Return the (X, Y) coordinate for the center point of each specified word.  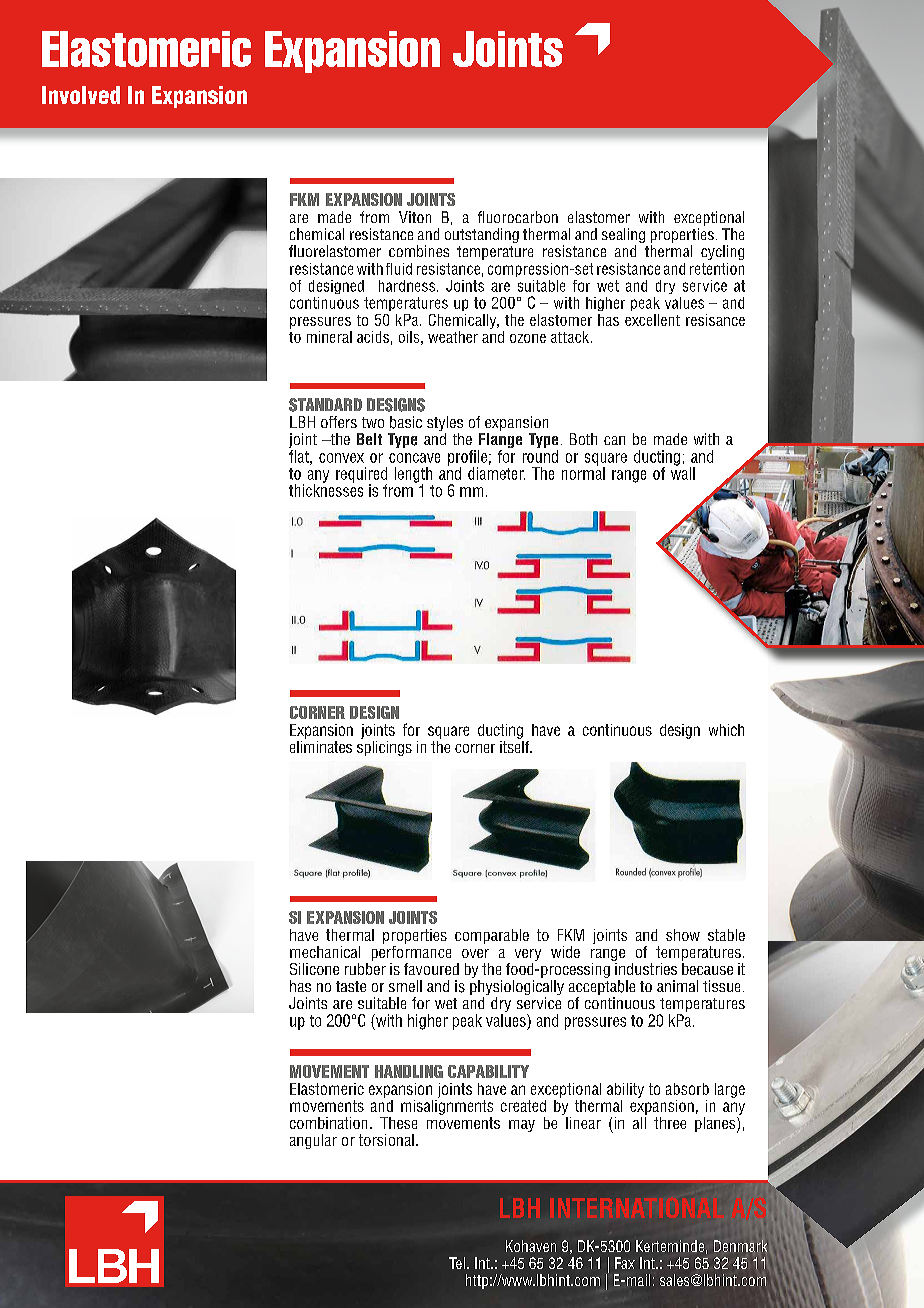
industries (645, 967)
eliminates (321, 745)
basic (406, 422)
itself (515, 745)
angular (313, 1141)
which (726, 730)
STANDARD (325, 405)
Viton (415, 217)
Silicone (314, 969)
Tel (457, 1263)
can (614, 440)
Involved (81, 95)
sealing (623, 237)
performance (411, 953)
